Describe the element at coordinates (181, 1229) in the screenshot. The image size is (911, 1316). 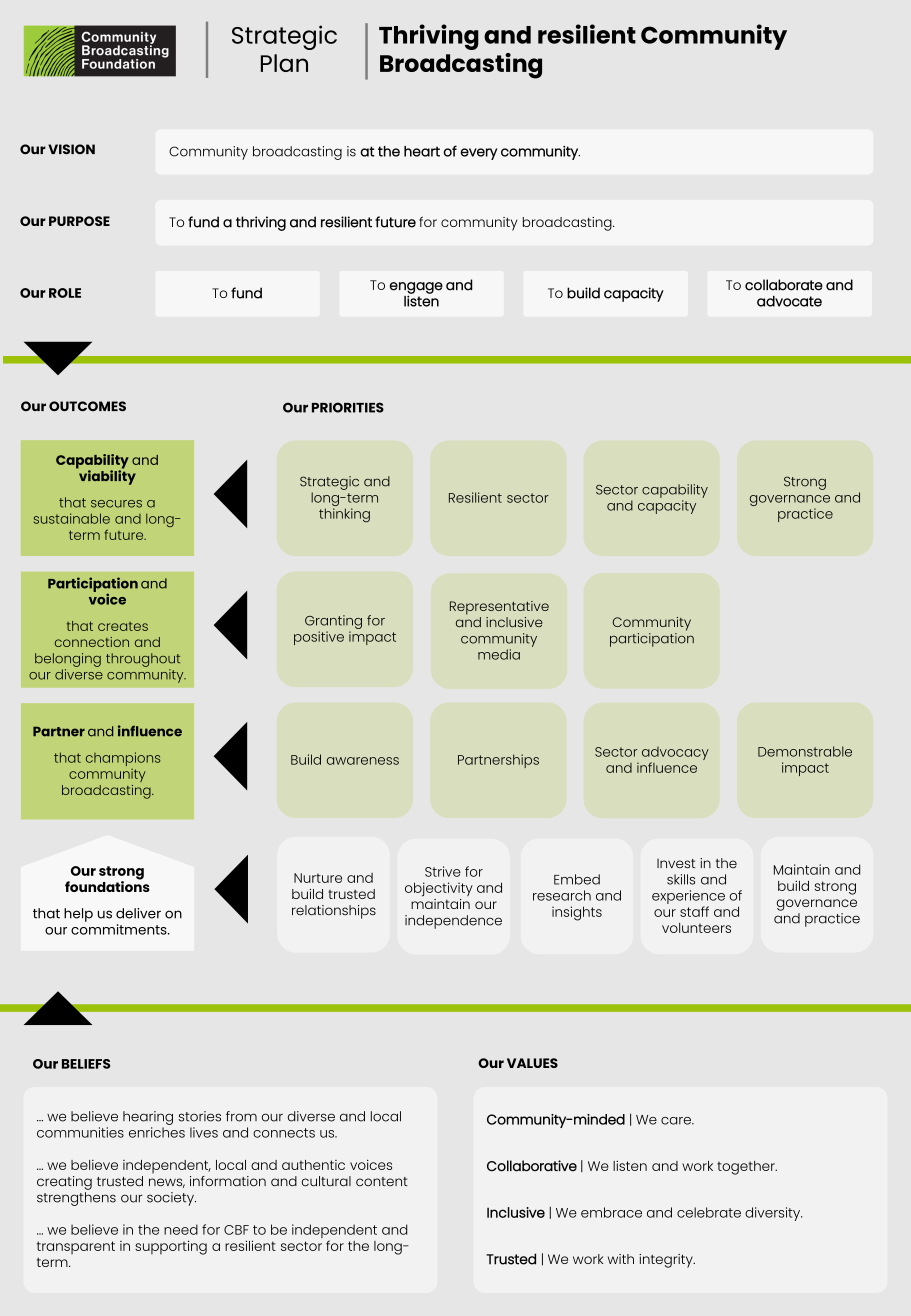
I see `need` at that location.
